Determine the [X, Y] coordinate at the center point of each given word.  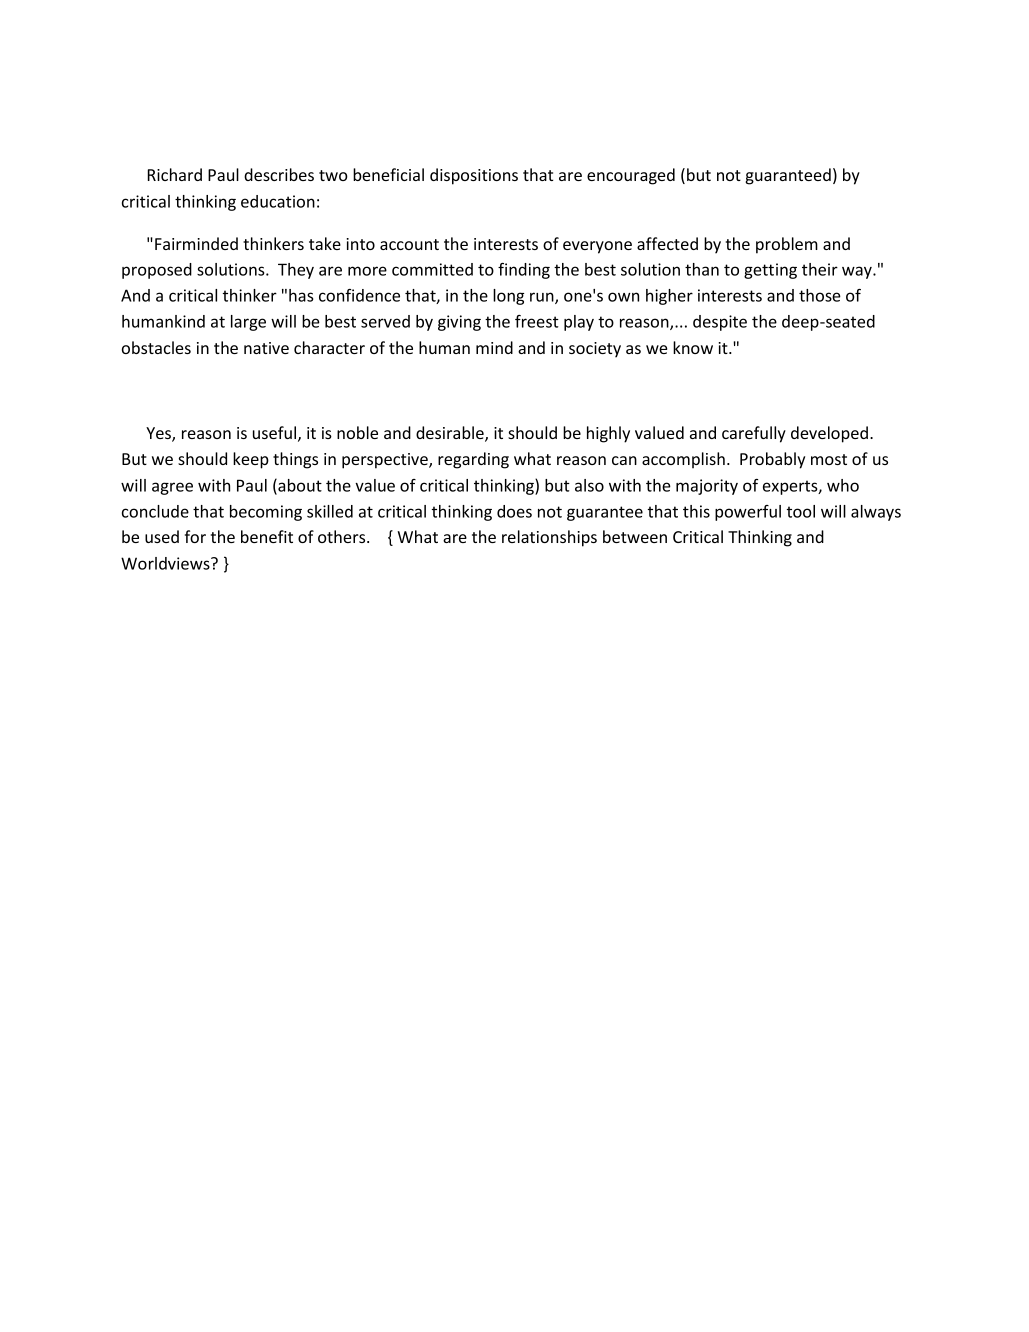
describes [279, 174]
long [508, 297]
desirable [451, 434]
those [820, 295]
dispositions [474, 176]
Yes [159, 434]
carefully [754, 434]
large [248, 323]
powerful [748, 513]
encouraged [631, 176]
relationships [549, 538]
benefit [267, 536]
